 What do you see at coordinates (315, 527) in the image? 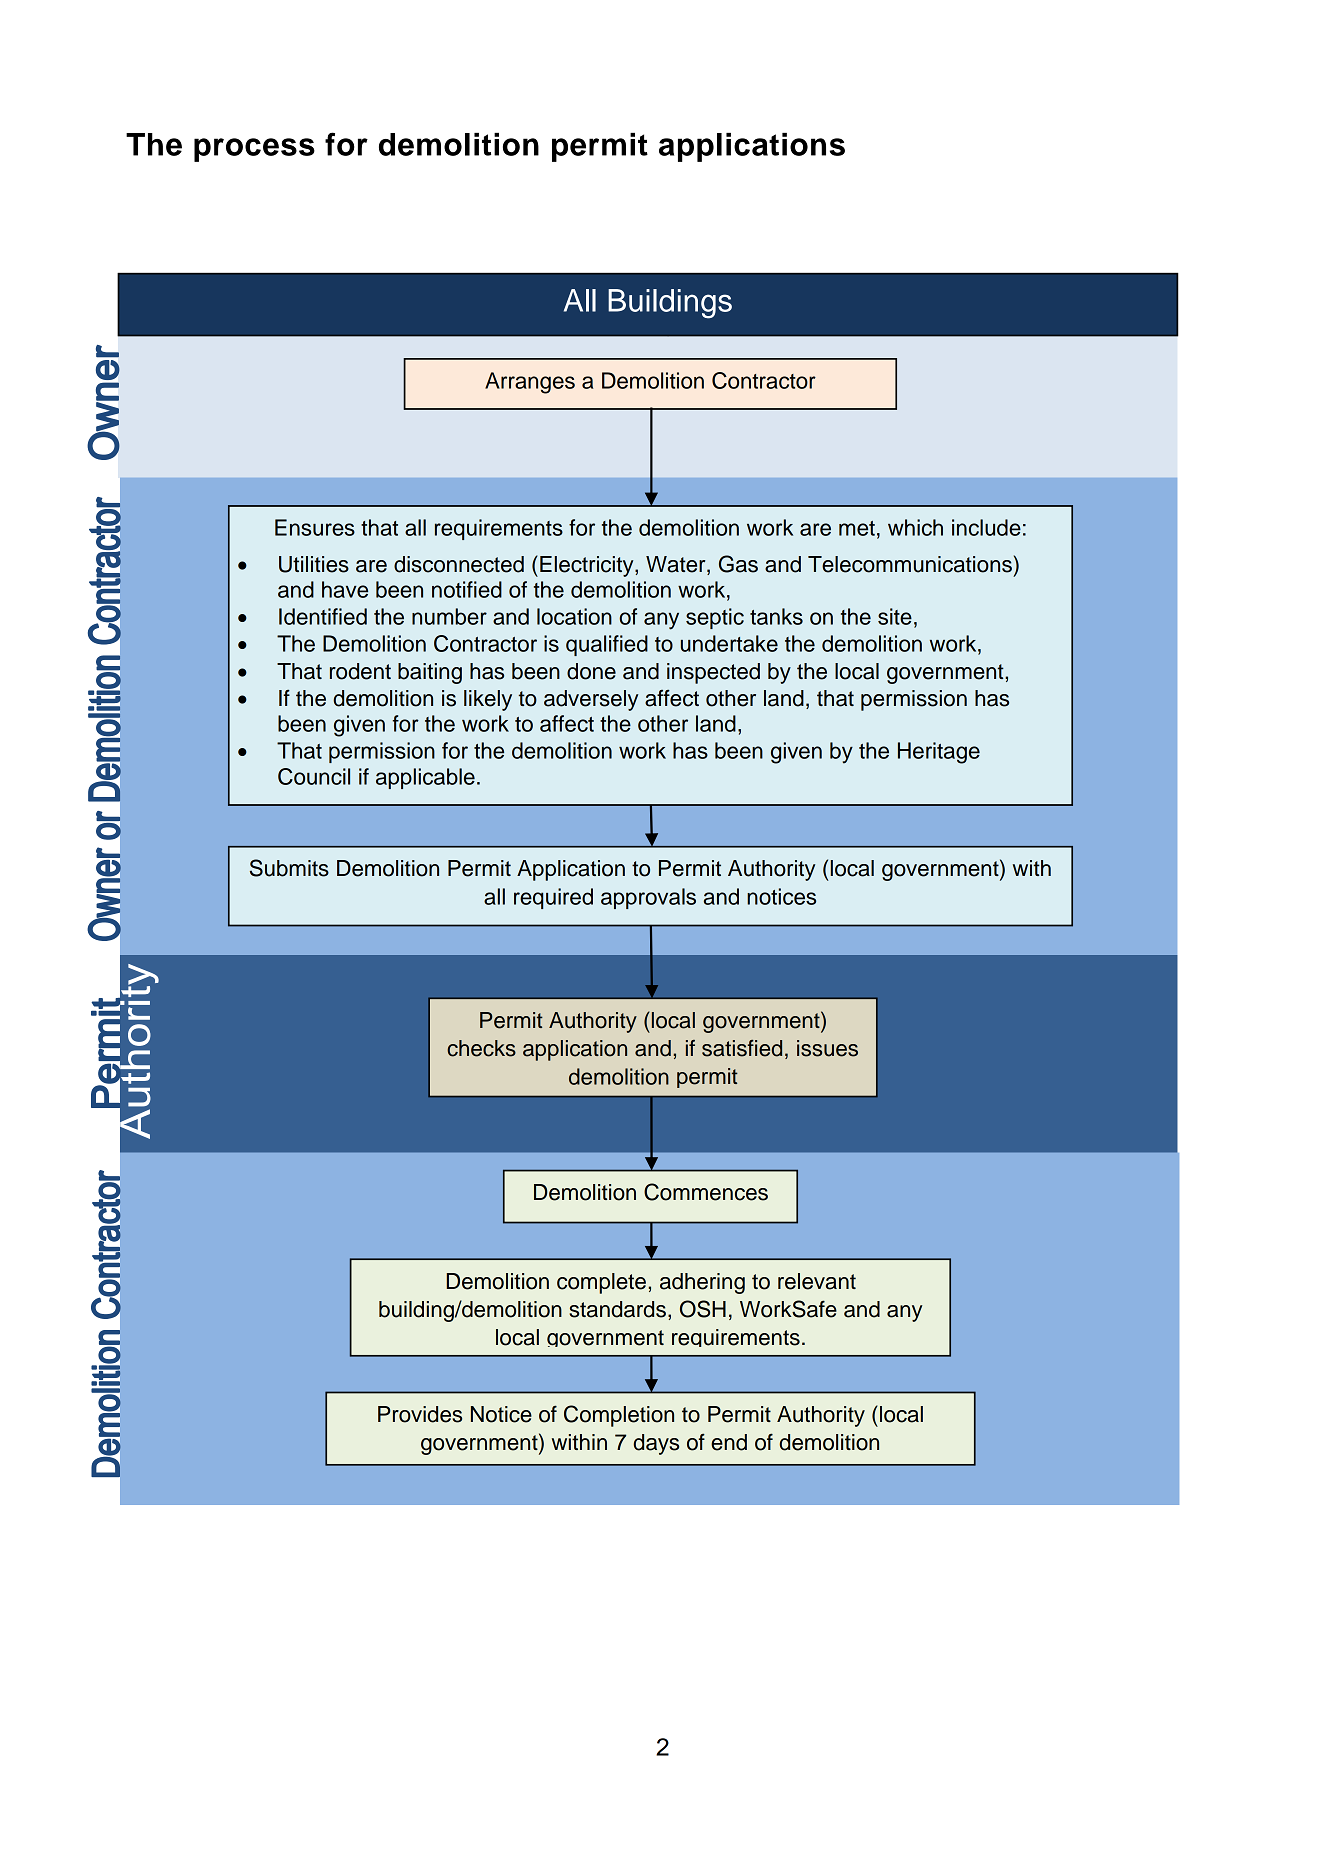
I see `Ensures` at bounding box center [315, 527].
